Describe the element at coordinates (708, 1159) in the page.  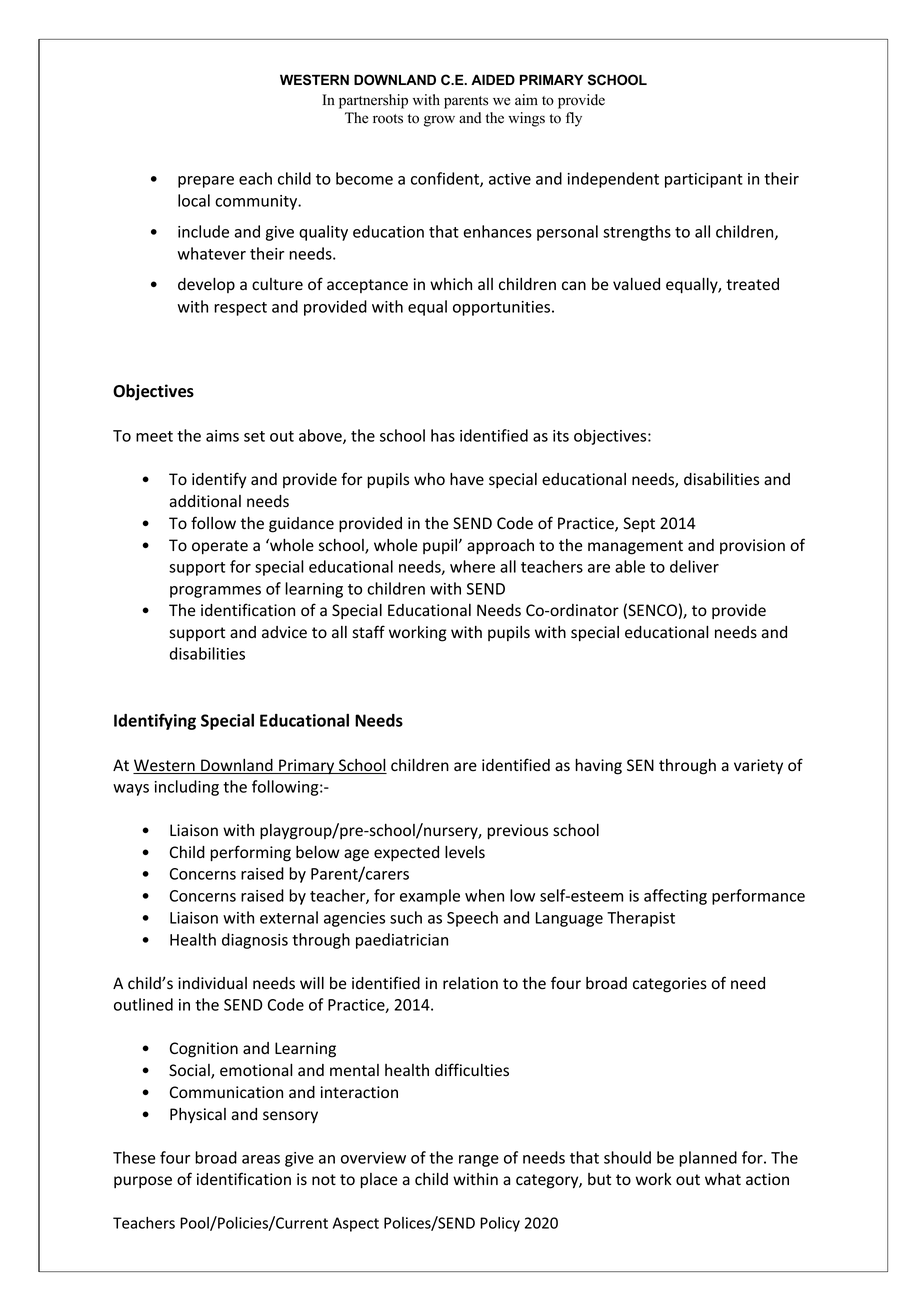
I see `planned` at that location.
